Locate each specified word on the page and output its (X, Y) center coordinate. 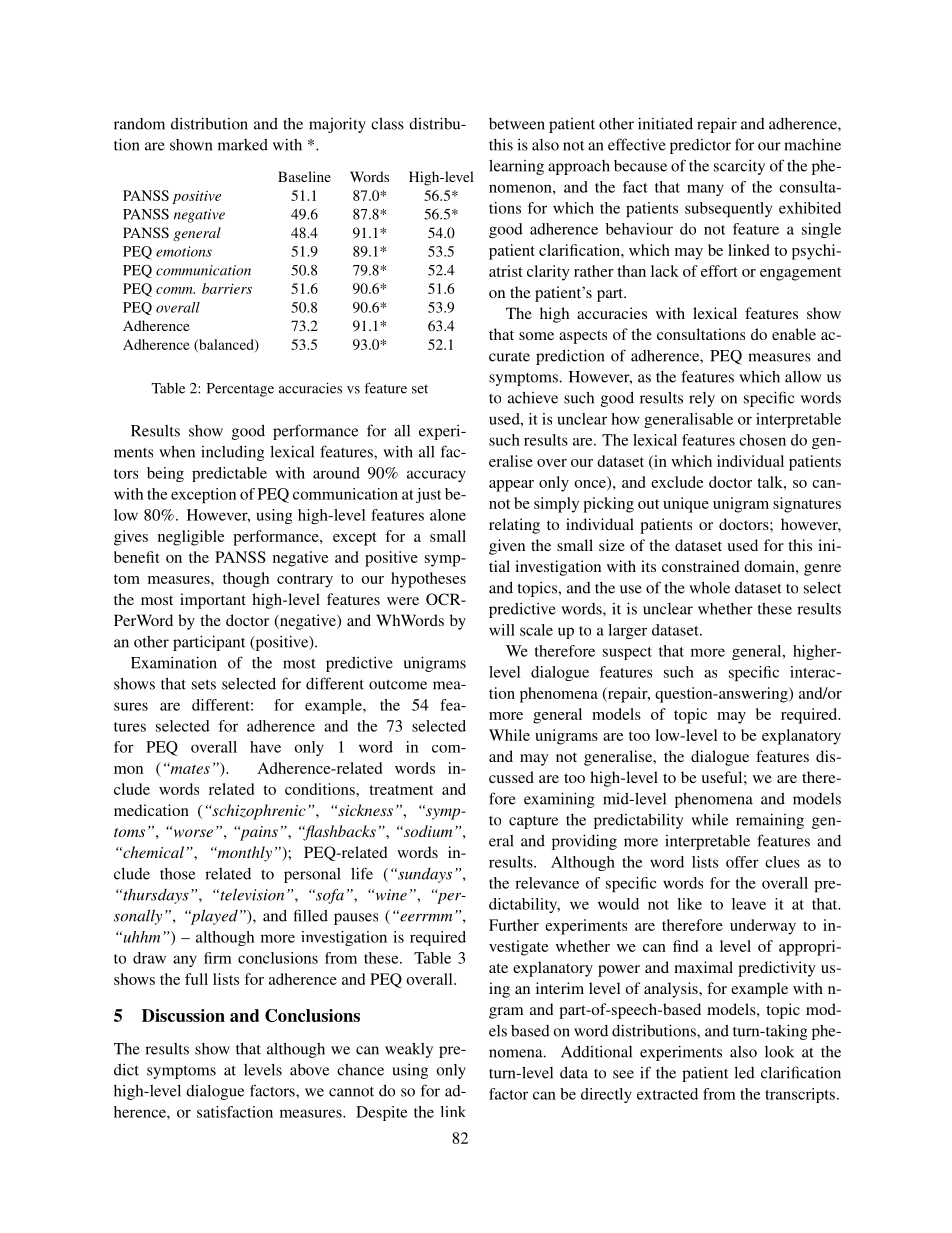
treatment (401, 790)
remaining (770, 821)
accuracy (436, 476)
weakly (409, 1050)
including (232, 453)
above (309, 1070)
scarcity (739, 167)
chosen (762, 440)
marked (243, 145)
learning (516, 167)
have (265, 747)
